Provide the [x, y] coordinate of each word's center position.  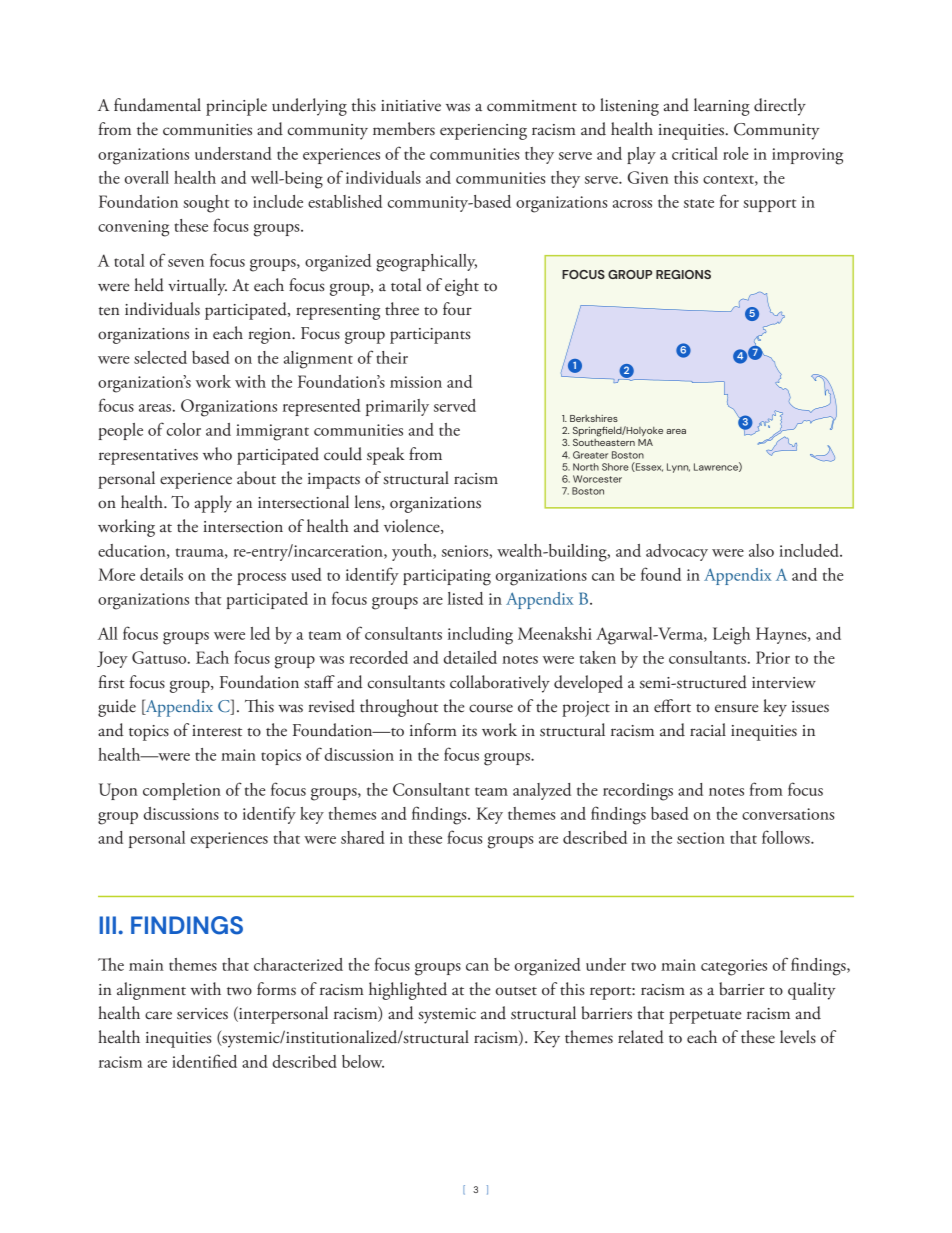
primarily [397, 407]
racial [708, 730]
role [736, 153]
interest [217, 731]
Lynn [678, 468]
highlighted [408, 991]
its [469, 731]
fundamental [157, 105]
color [184, 429]
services [202, 1014]
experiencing [483, 132]
